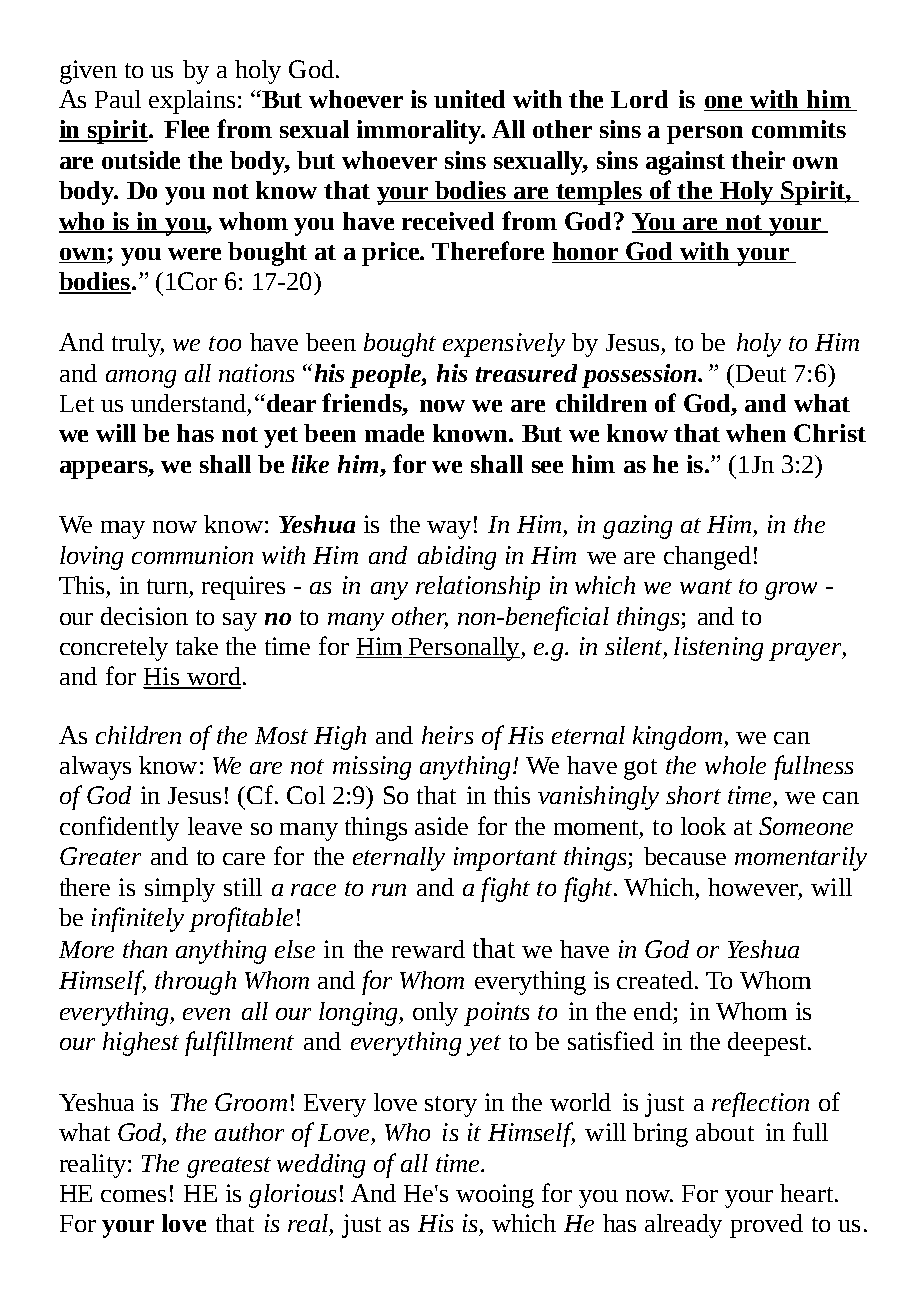 Image resolution: width=924 pixels, height=1310 pixels. I want to click on commits, so click(799, 129).
